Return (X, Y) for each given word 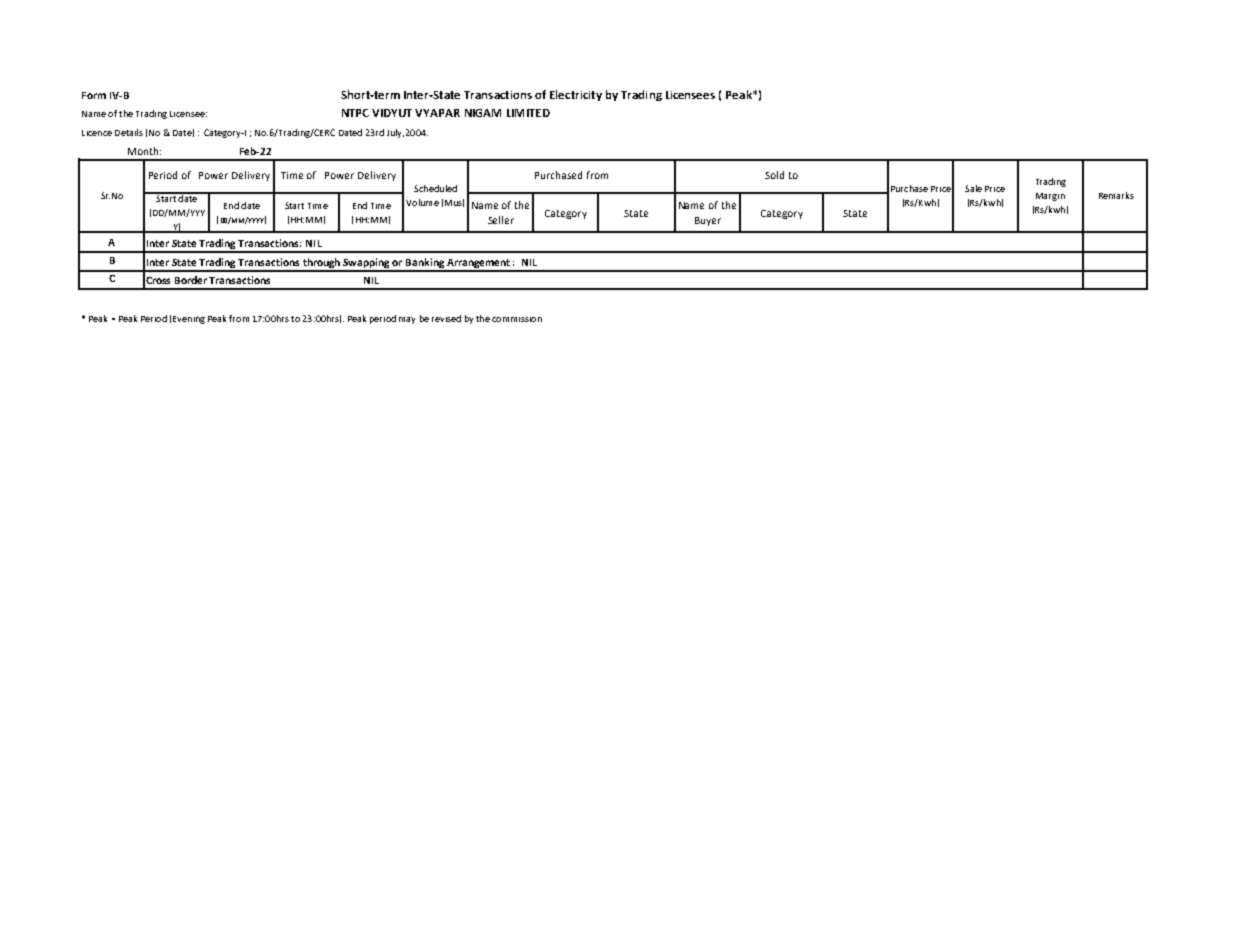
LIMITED (528, 113)
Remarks (1116, 195)
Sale (973, 188)
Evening (189, 320)
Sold (774, 175)
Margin (1050, 197)
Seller (501, 220)
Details (129, 132)
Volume (422, 202)
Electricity (576, 95)
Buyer (708, 221)
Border (191, 280)
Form (94, 95)
